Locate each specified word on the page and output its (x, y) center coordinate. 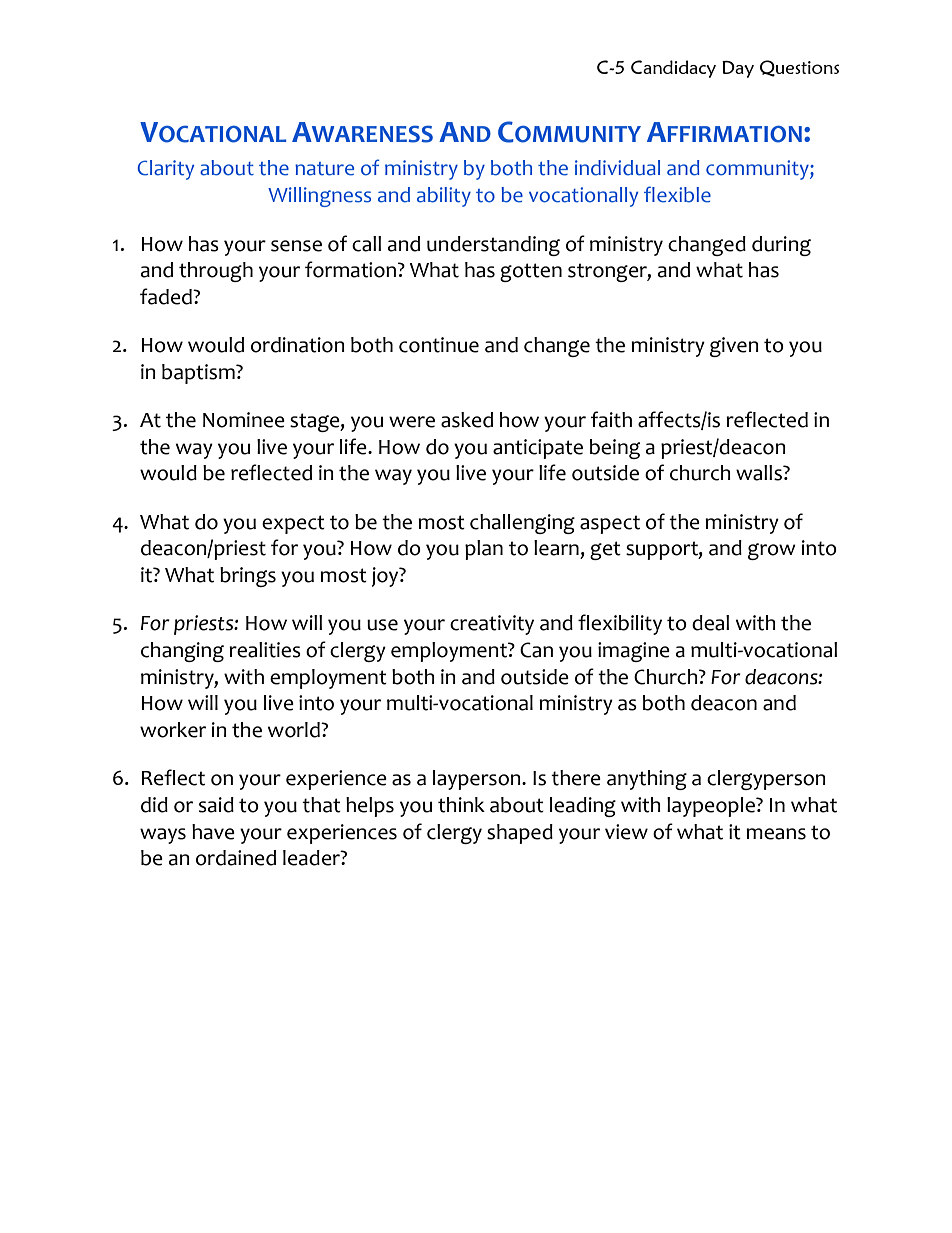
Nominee (244, 420)
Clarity (165, 170)
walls (760, 473)
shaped (520, 834)
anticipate (538, 449)
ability (444, 197)
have (213, 832)
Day (738, 69)
